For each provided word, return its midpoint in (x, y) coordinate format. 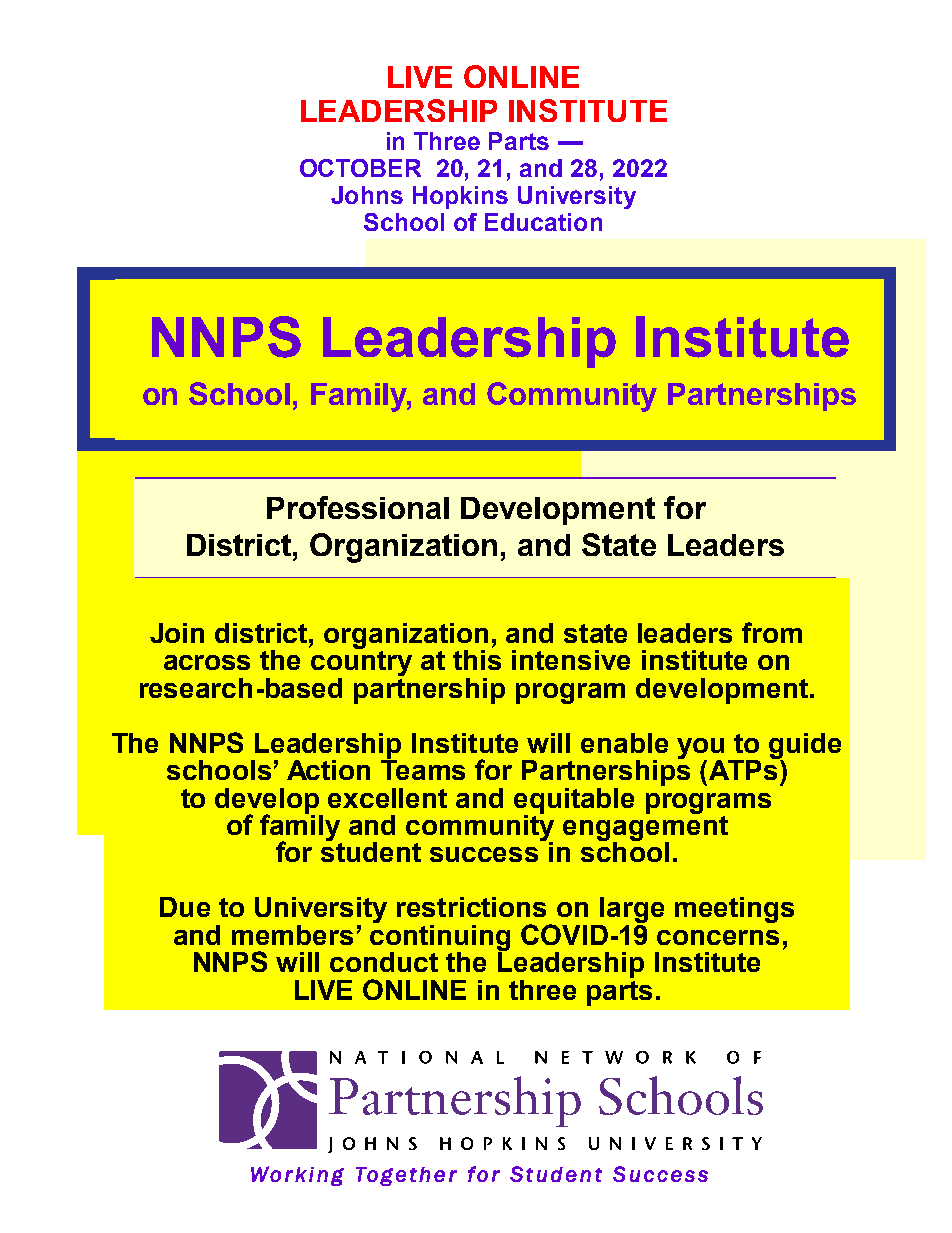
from (772, 632)
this (477, 658)
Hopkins (460, 197)
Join (177, 633)
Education (543, 222)
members (292, 935)
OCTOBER (360, 168)
